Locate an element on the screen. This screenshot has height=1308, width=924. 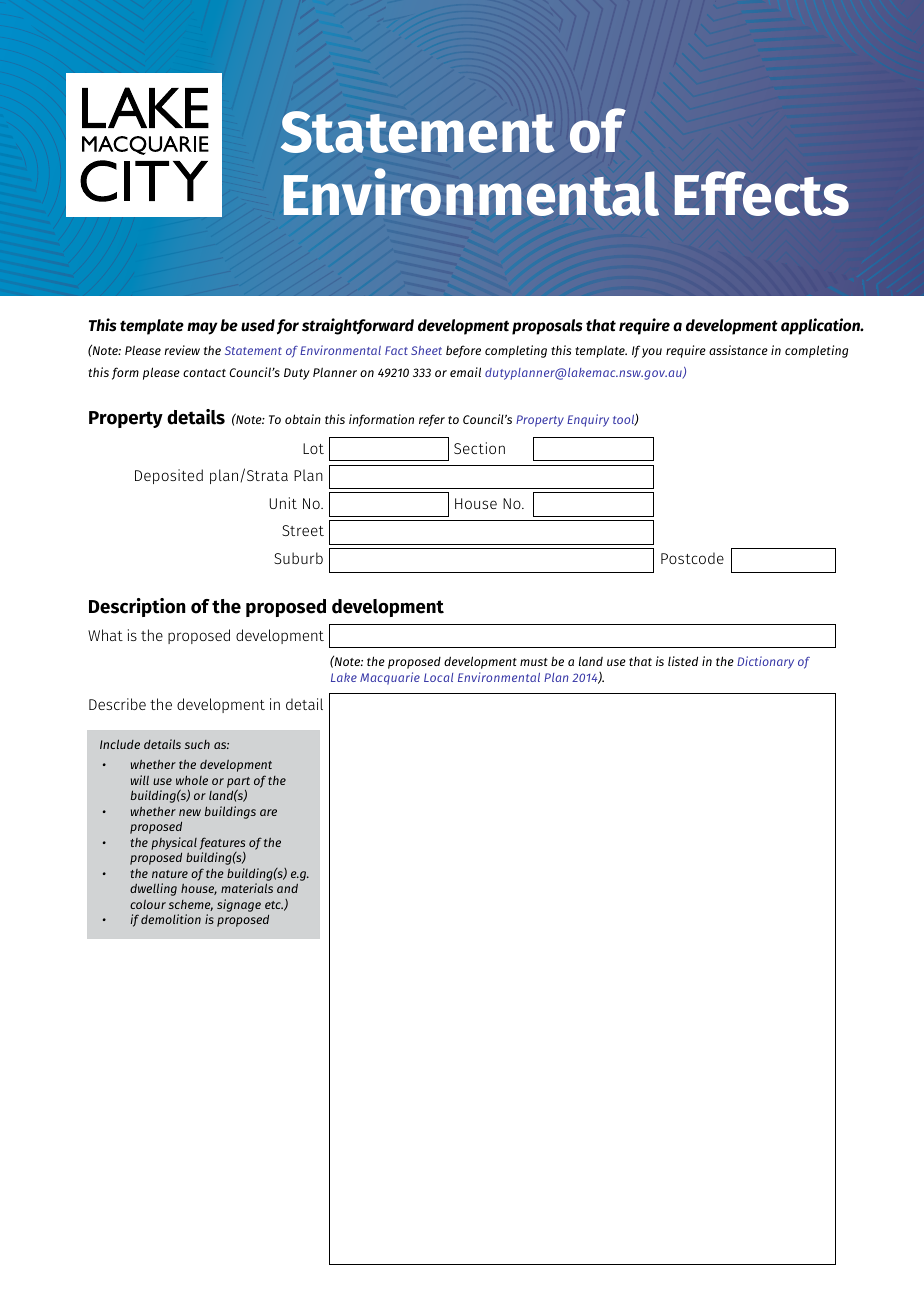
Effects is located at coordinates (762, 193).
